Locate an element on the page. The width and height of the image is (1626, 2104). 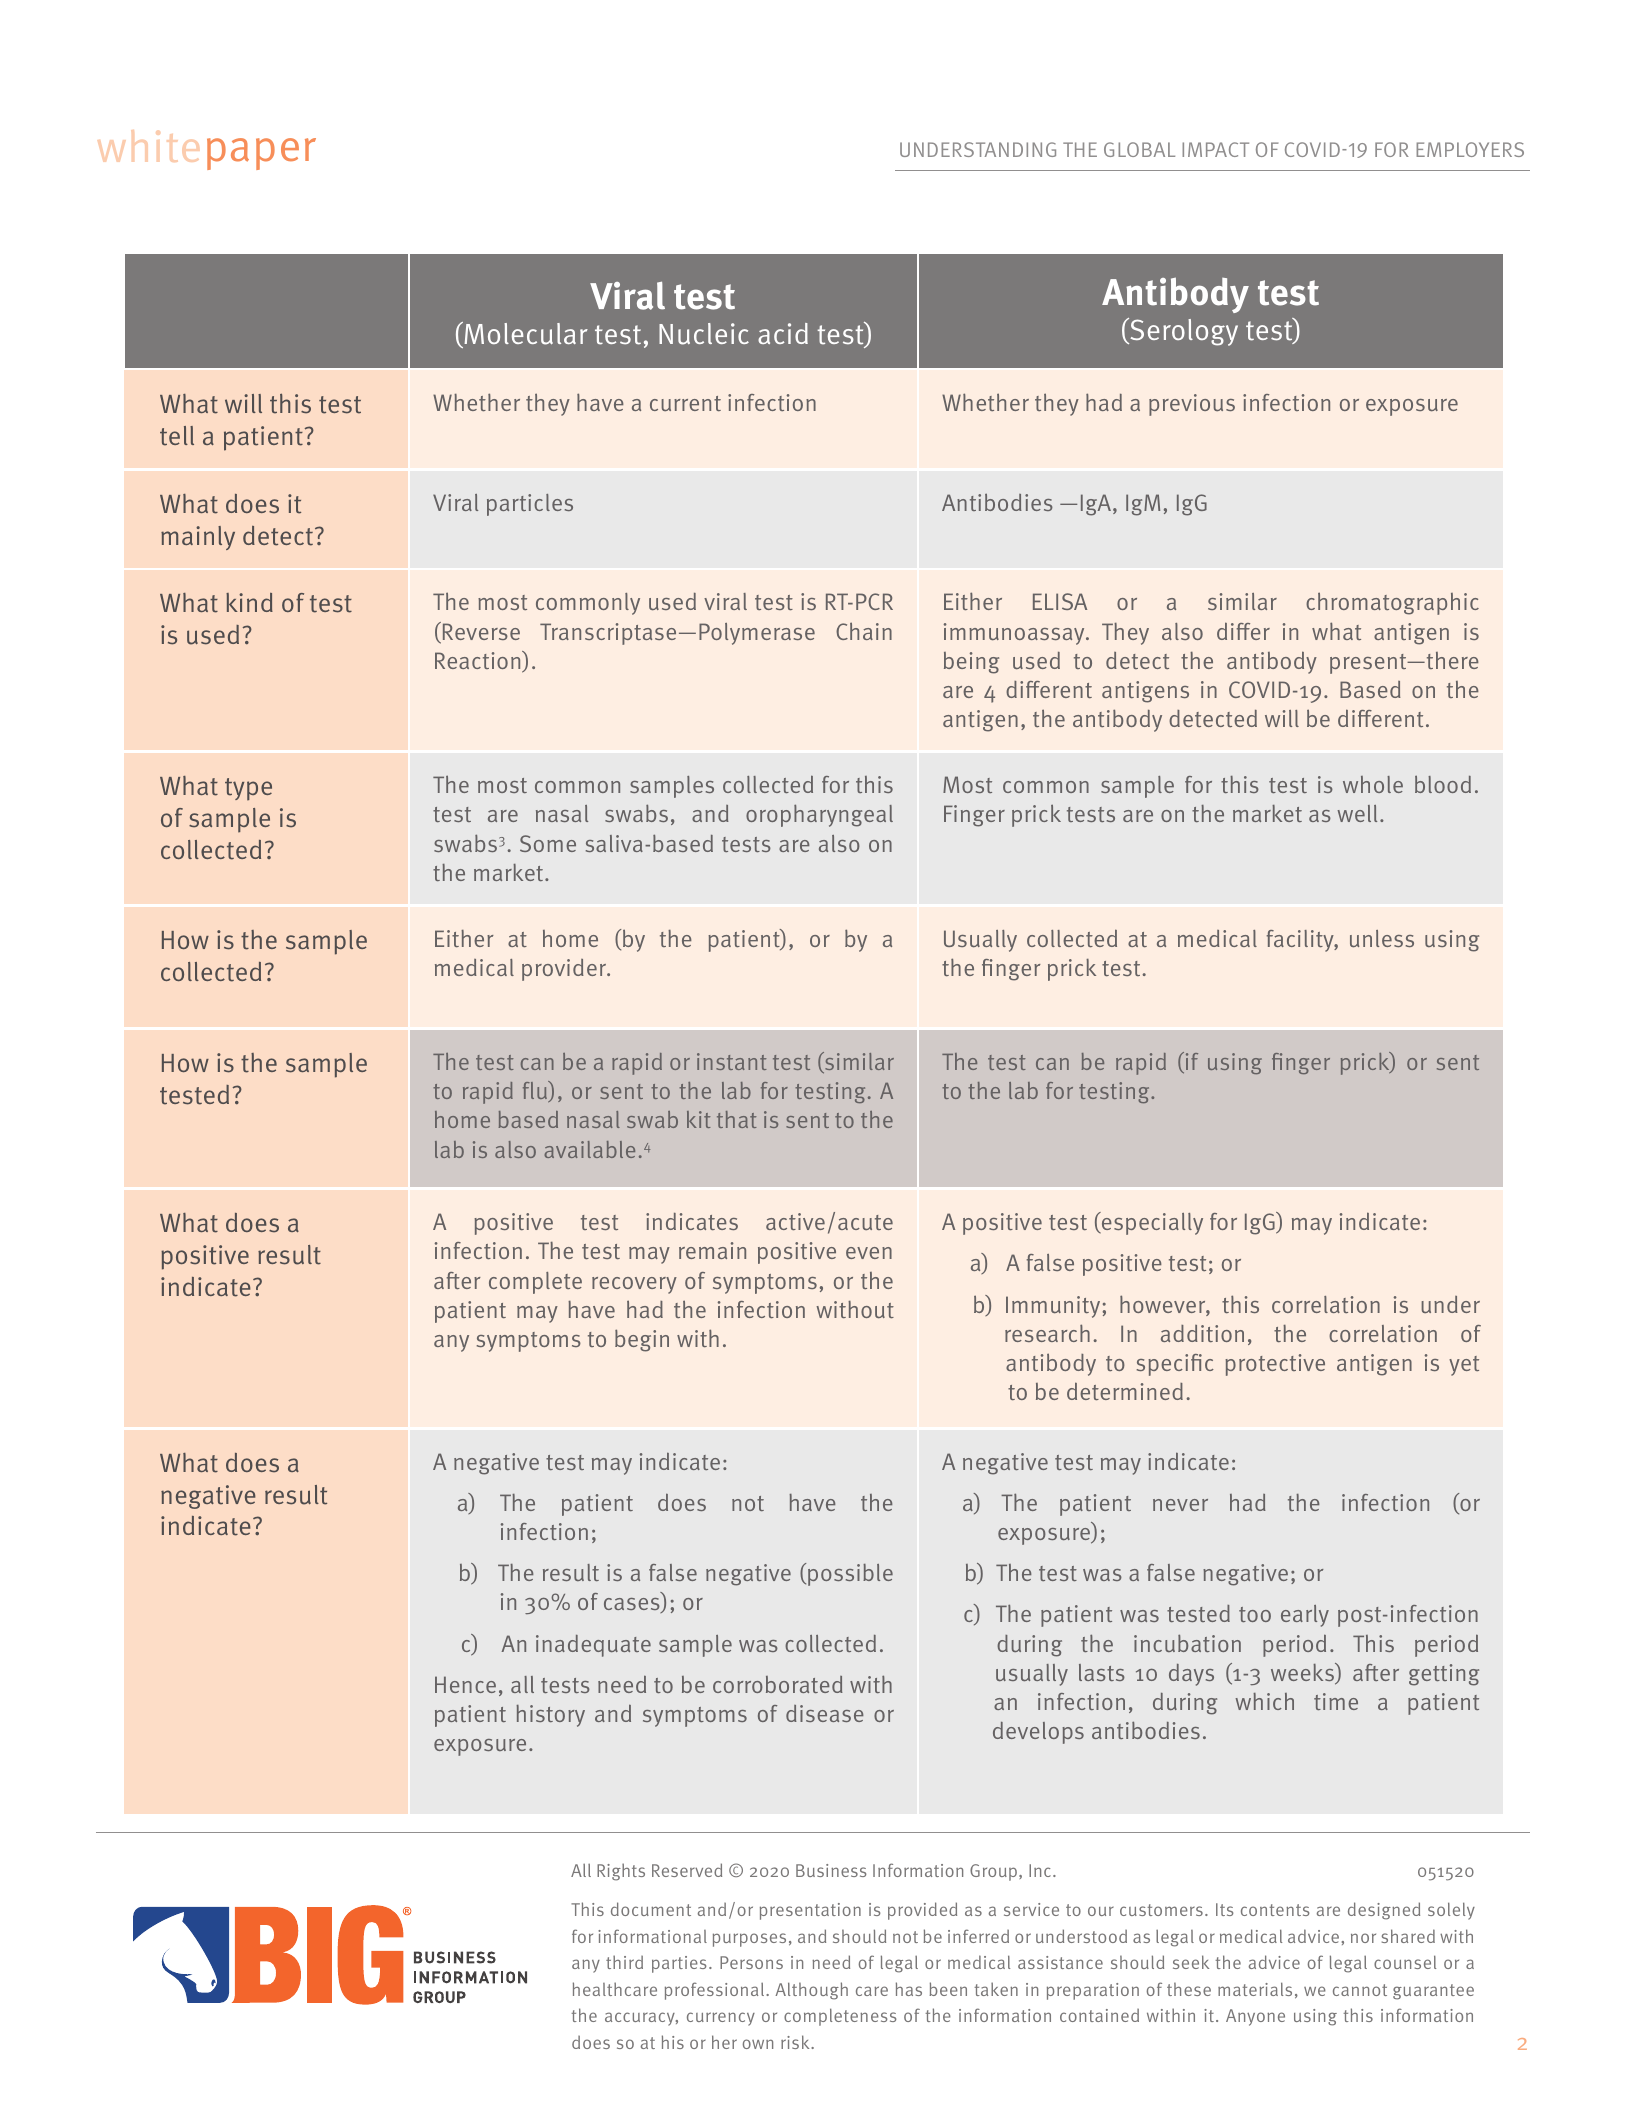
IMPACT is located at coordinates (1215, 149).
